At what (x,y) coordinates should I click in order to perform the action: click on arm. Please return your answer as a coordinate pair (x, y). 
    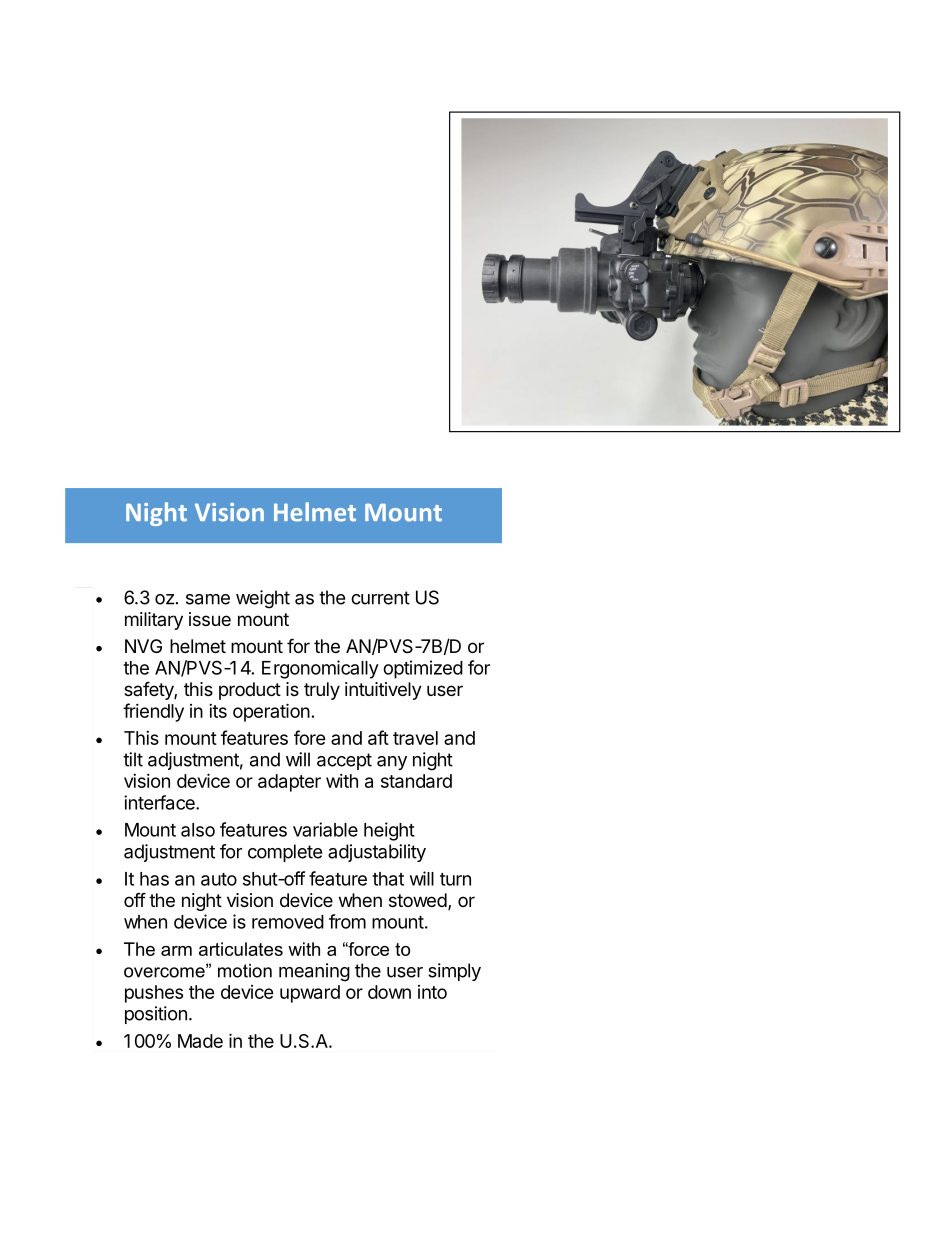
    Looking at the image, I should click on (176, 951).
